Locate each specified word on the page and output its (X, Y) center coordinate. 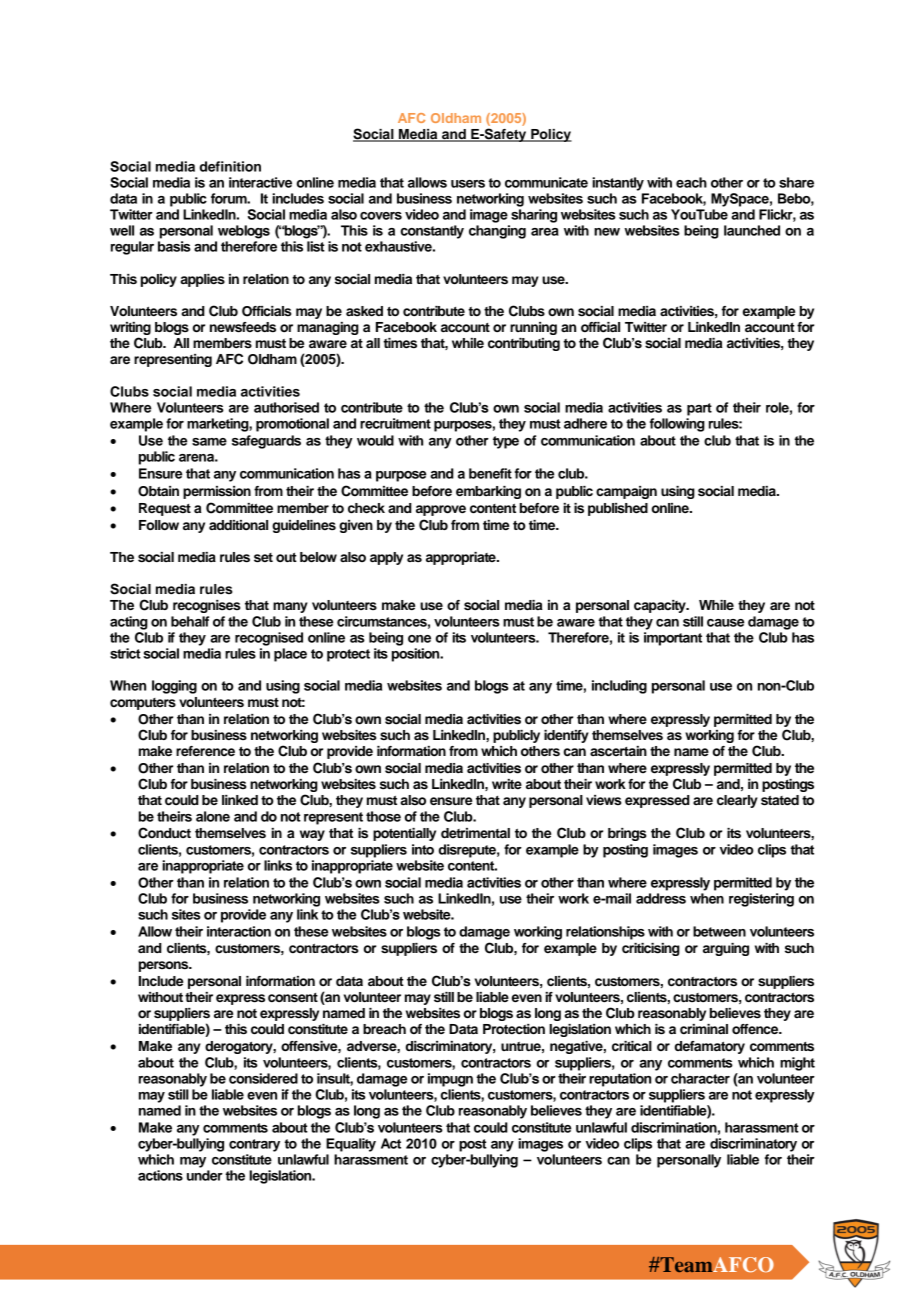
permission (217, 492)
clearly (737, 801)
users (468, 184)
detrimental (475, 833)
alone (213, 816)
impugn (450, 1080)
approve (441, 510)
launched (752, 230)
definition (230, 166)
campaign (626, 492)
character (700, 1078)
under (205, 1175)
